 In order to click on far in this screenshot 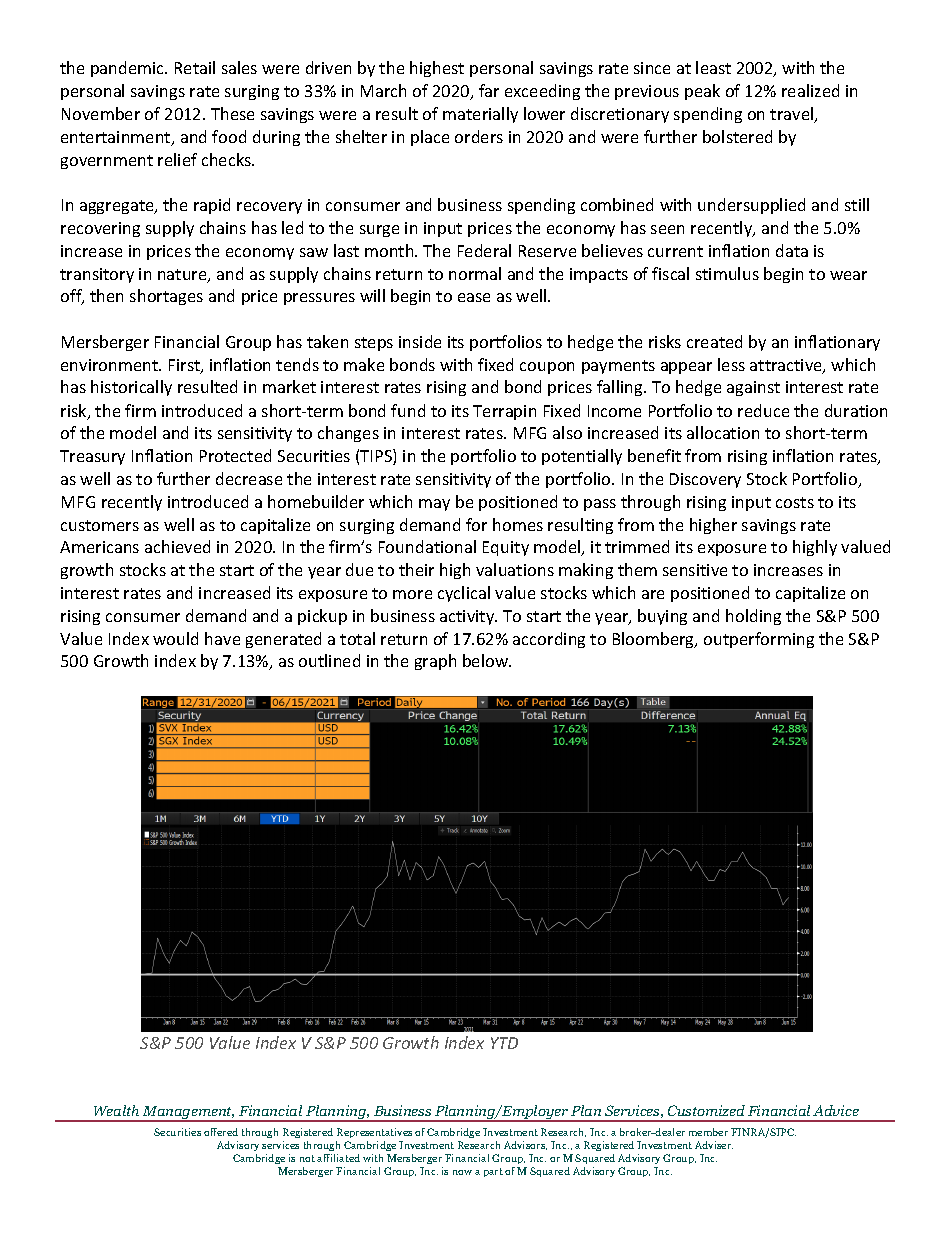, I will do `click(489, 90)`.
